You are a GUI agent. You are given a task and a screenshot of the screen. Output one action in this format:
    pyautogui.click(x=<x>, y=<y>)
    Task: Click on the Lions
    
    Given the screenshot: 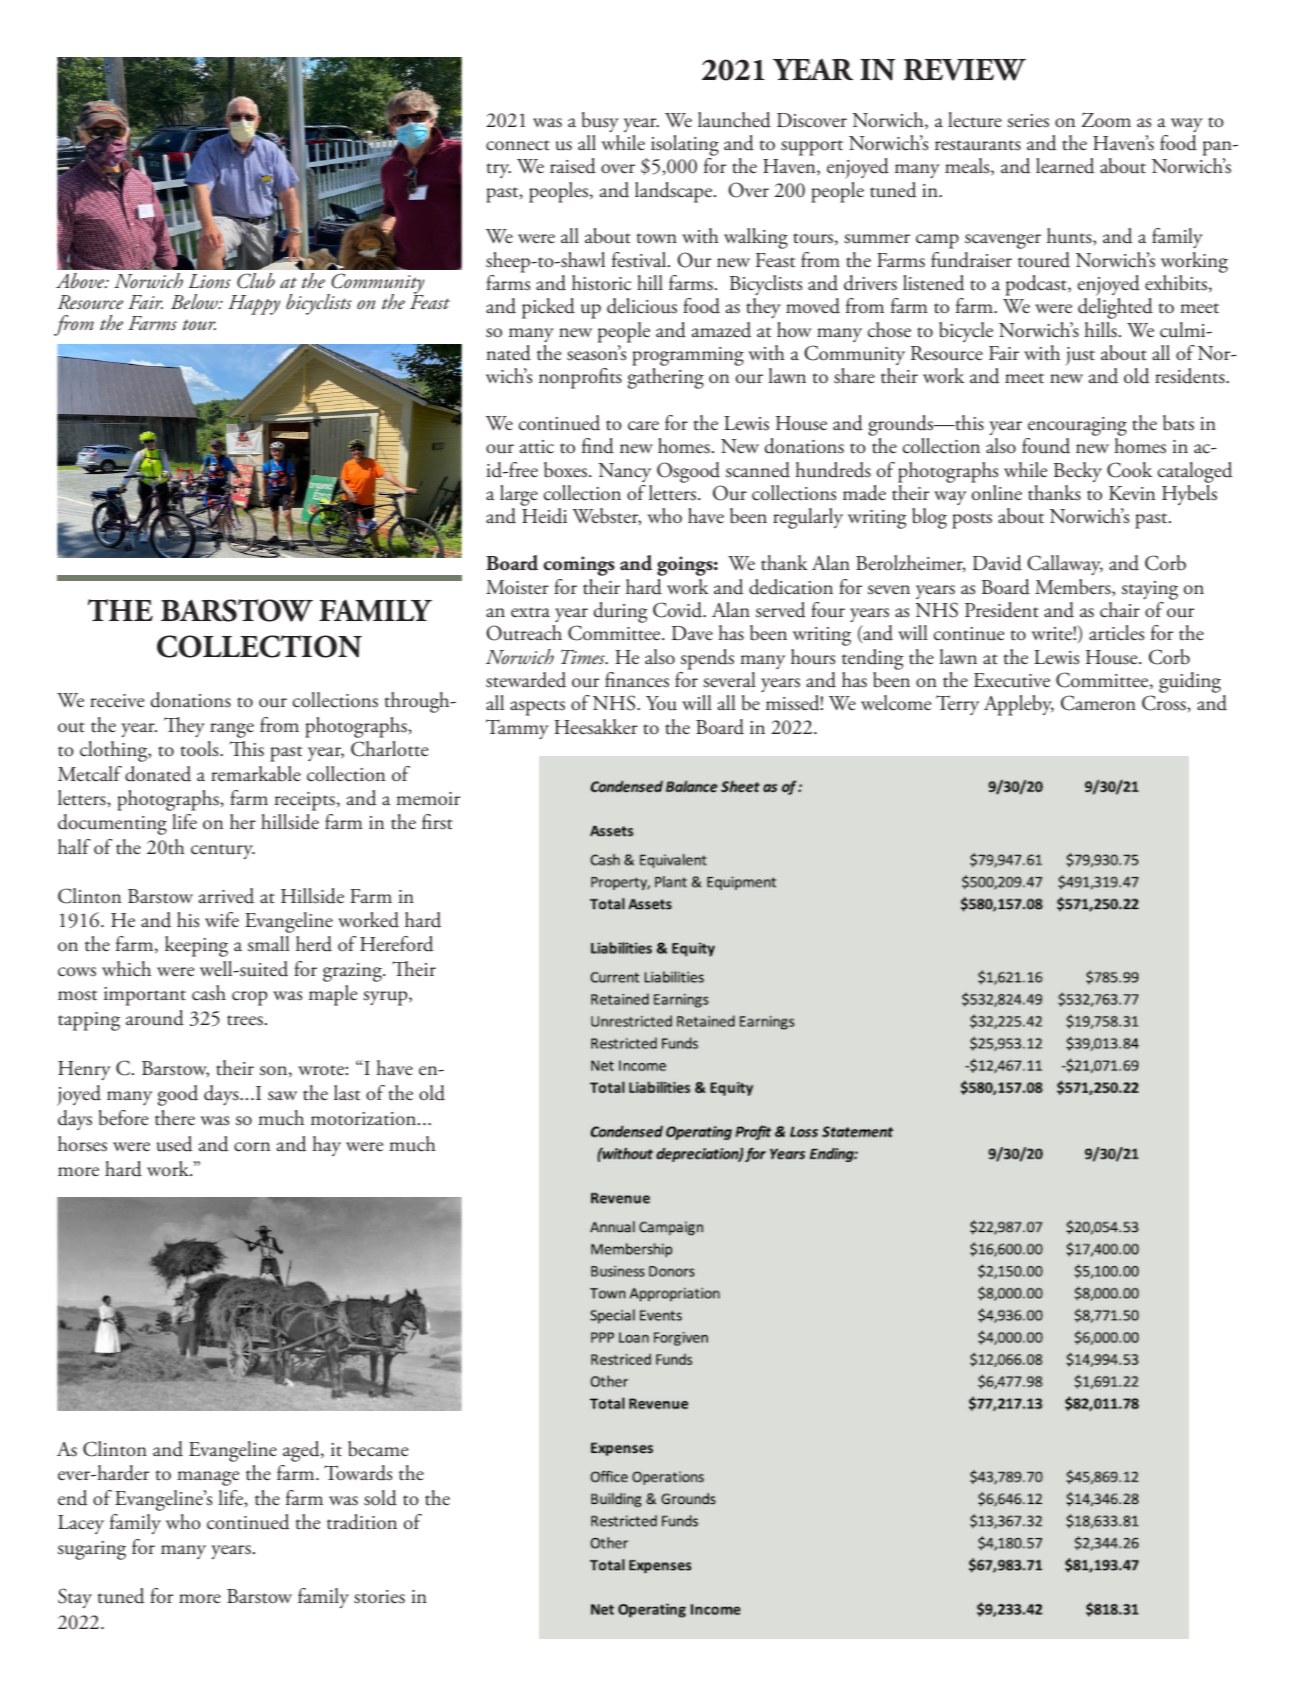 What is the action you would take?
    pyautogui.click(x=209, y=281)
